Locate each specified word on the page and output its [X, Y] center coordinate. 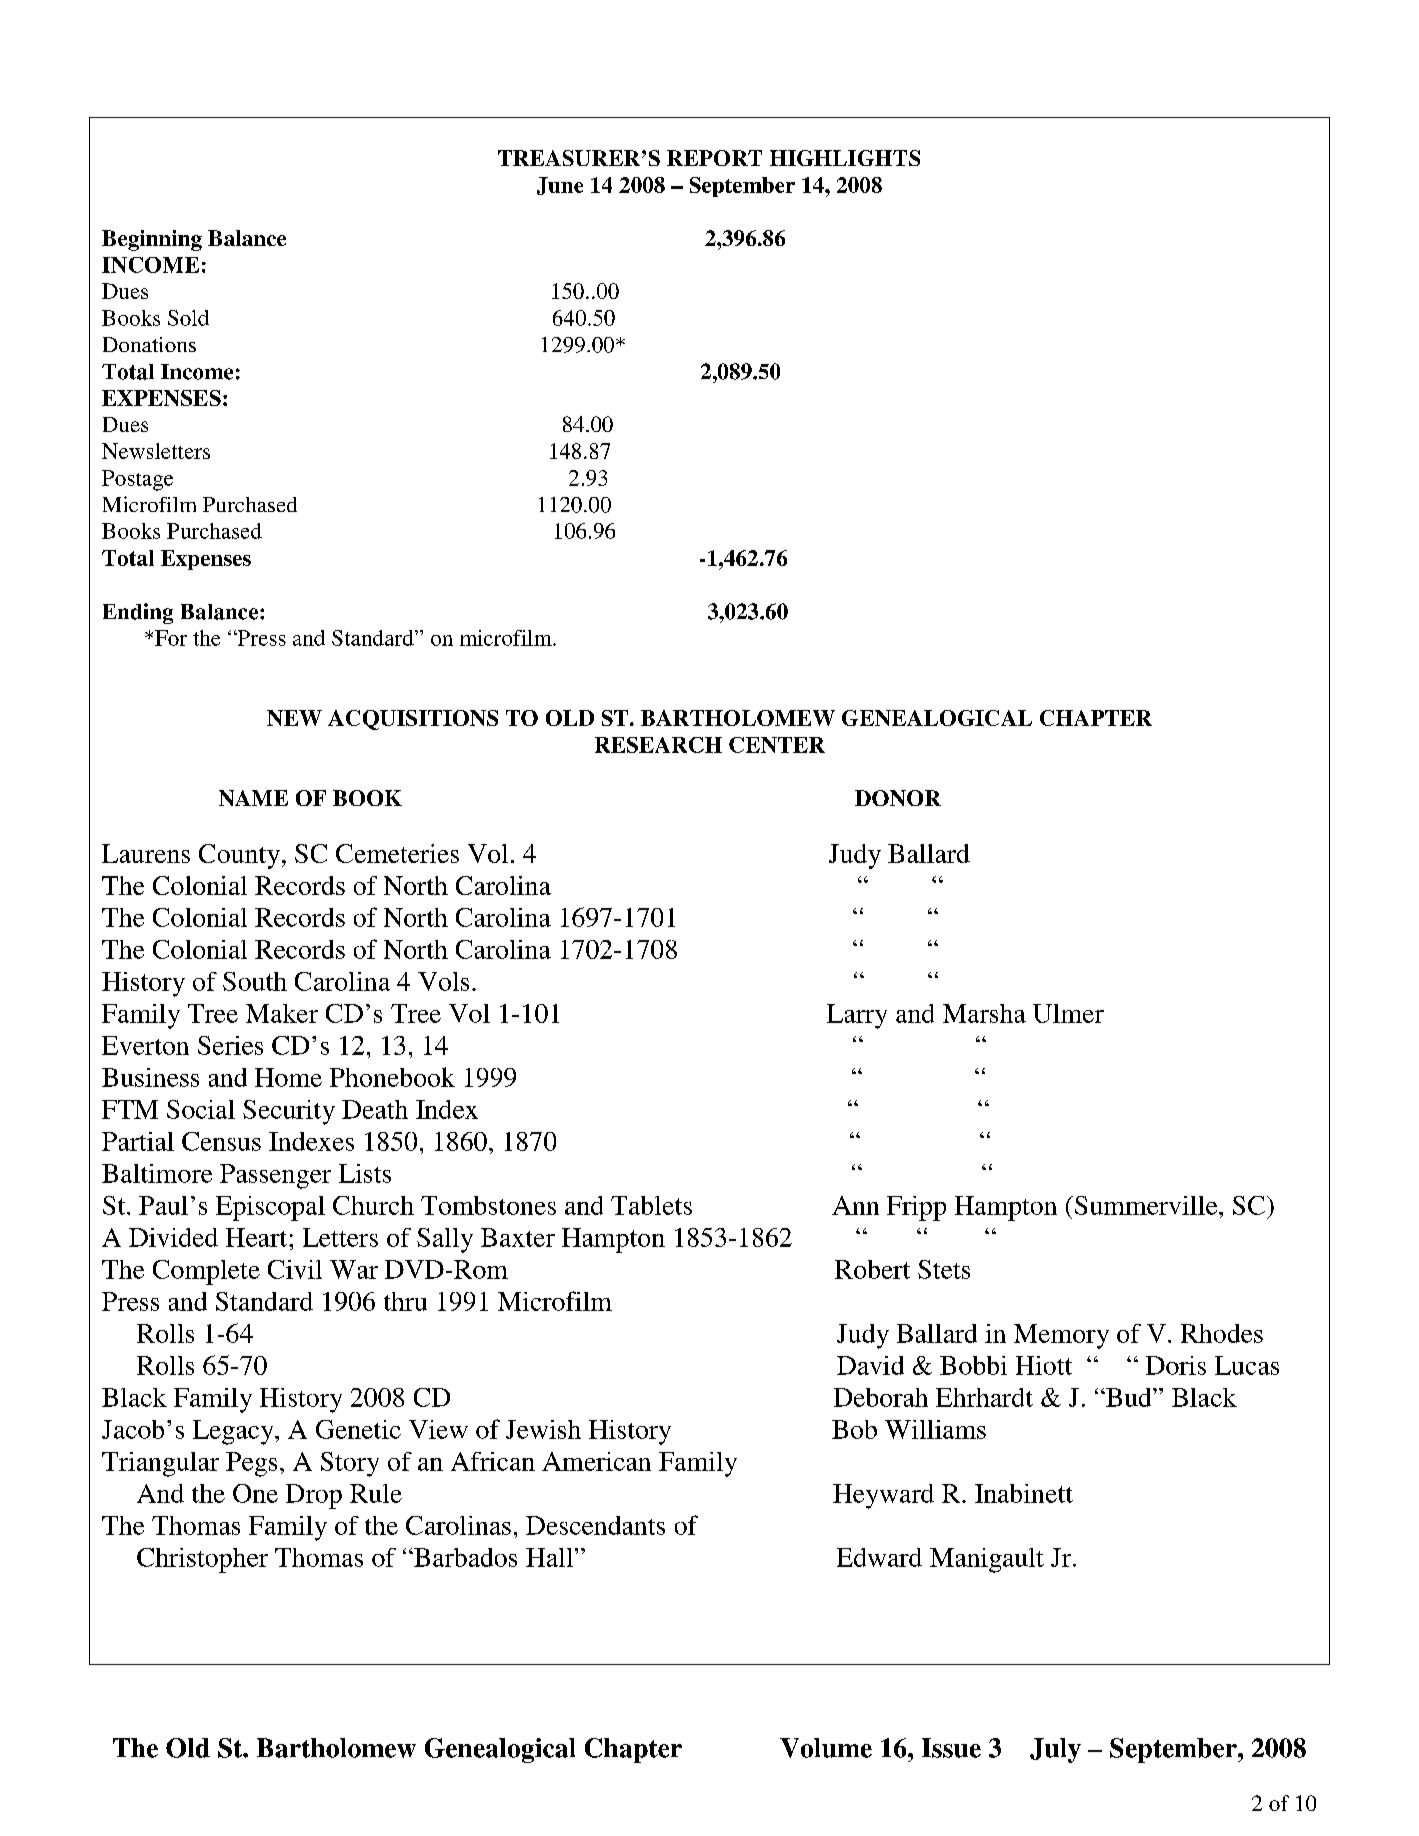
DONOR [898, 798]
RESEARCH [658, 745]
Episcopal [270, 1208]
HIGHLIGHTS [845, 158]
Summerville [1147, 1205]
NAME [253, 798]
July [1055, 1750]
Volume [826, 1748]
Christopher [202, 1560]
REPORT [714, 158]
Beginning [152, 240]
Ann [855, 1205]
